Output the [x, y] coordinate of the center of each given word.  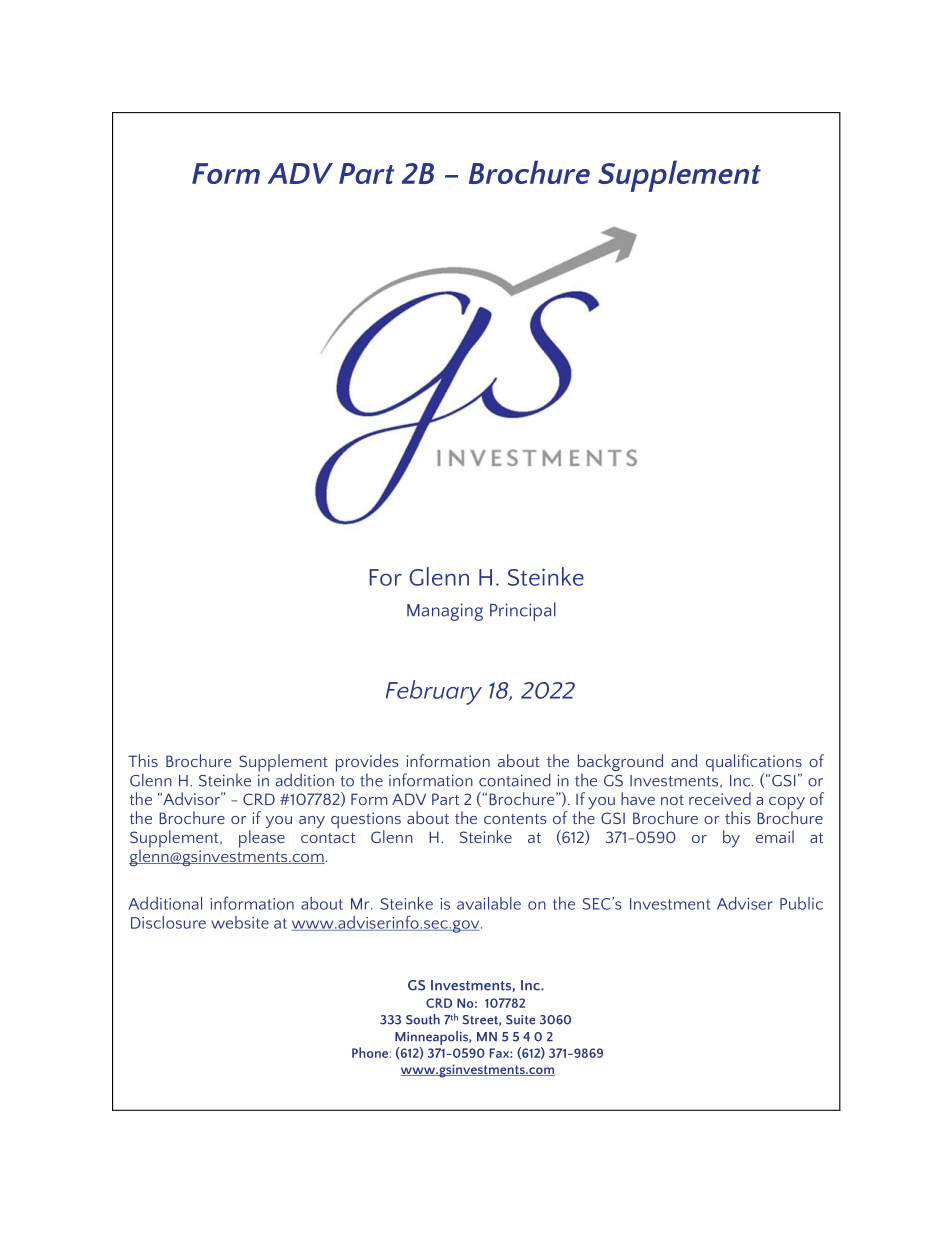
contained [515, 780]
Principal [523, 611]
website [240, 922]
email [775, 836]
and [684, 760]
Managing [445, 612]
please [262, 838]
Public [801, 903]
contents [515, 819]
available [489, 903]
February [434, 692]
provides [367, 764]
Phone [370, 1052]
